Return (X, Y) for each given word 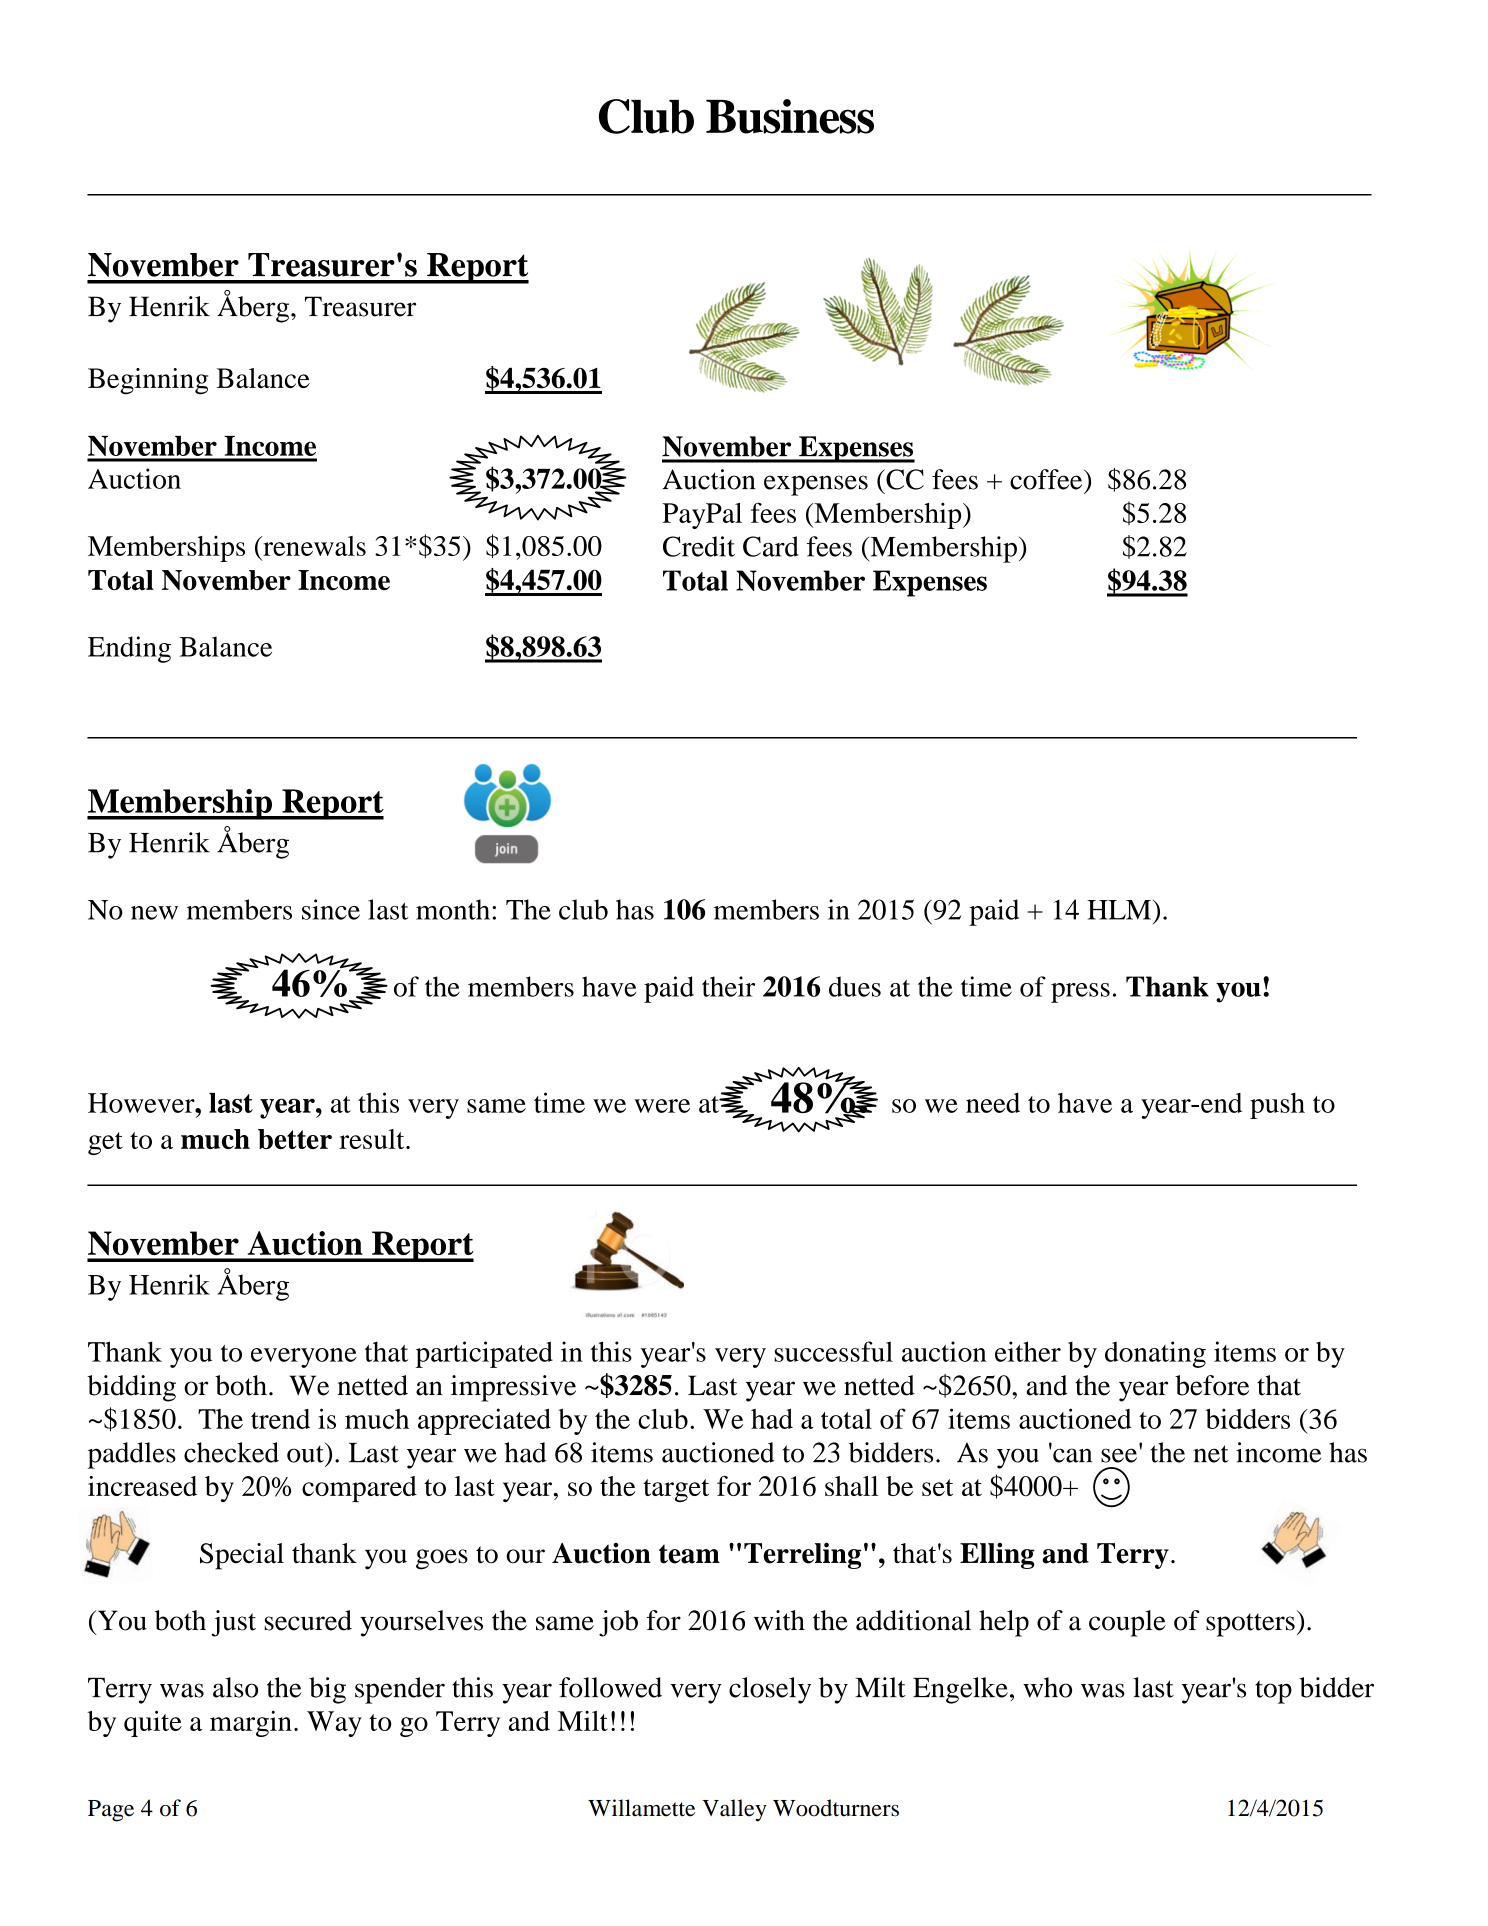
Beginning (148, 381)
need (993, 1103)
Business (790, 116)
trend (280, 1419)
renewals (313, 546)
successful (833, 1351)
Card (771, 546)
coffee (1047, 479)
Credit (699, 546)
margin (251, 1724)
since (331, 909)
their (728, 986)
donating (1155, 1354)
